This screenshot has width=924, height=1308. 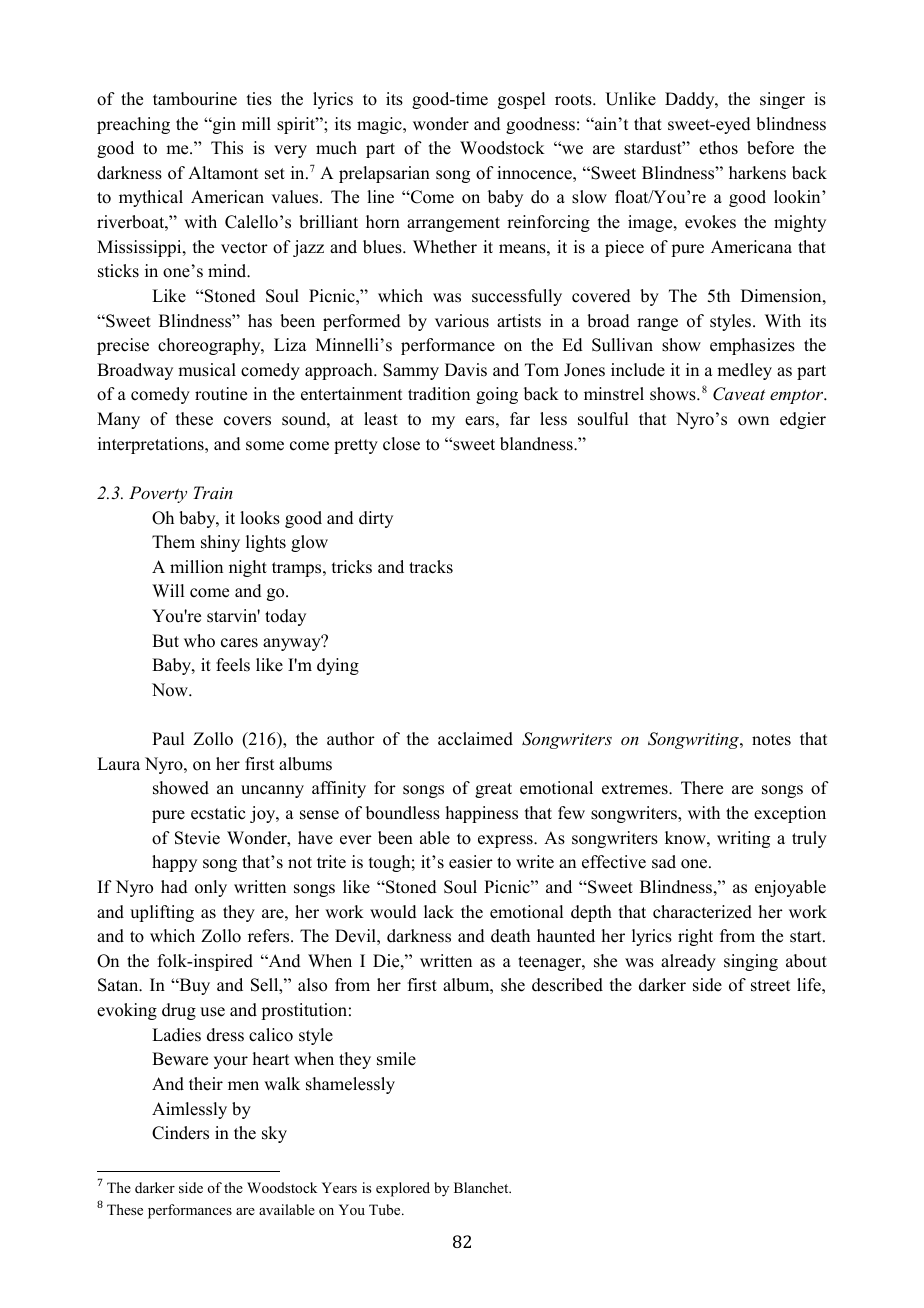 What do you see at coordinates (482, 1187) in the screenshot?
I see `Blanchet` at bounding box center [482, 1187].
